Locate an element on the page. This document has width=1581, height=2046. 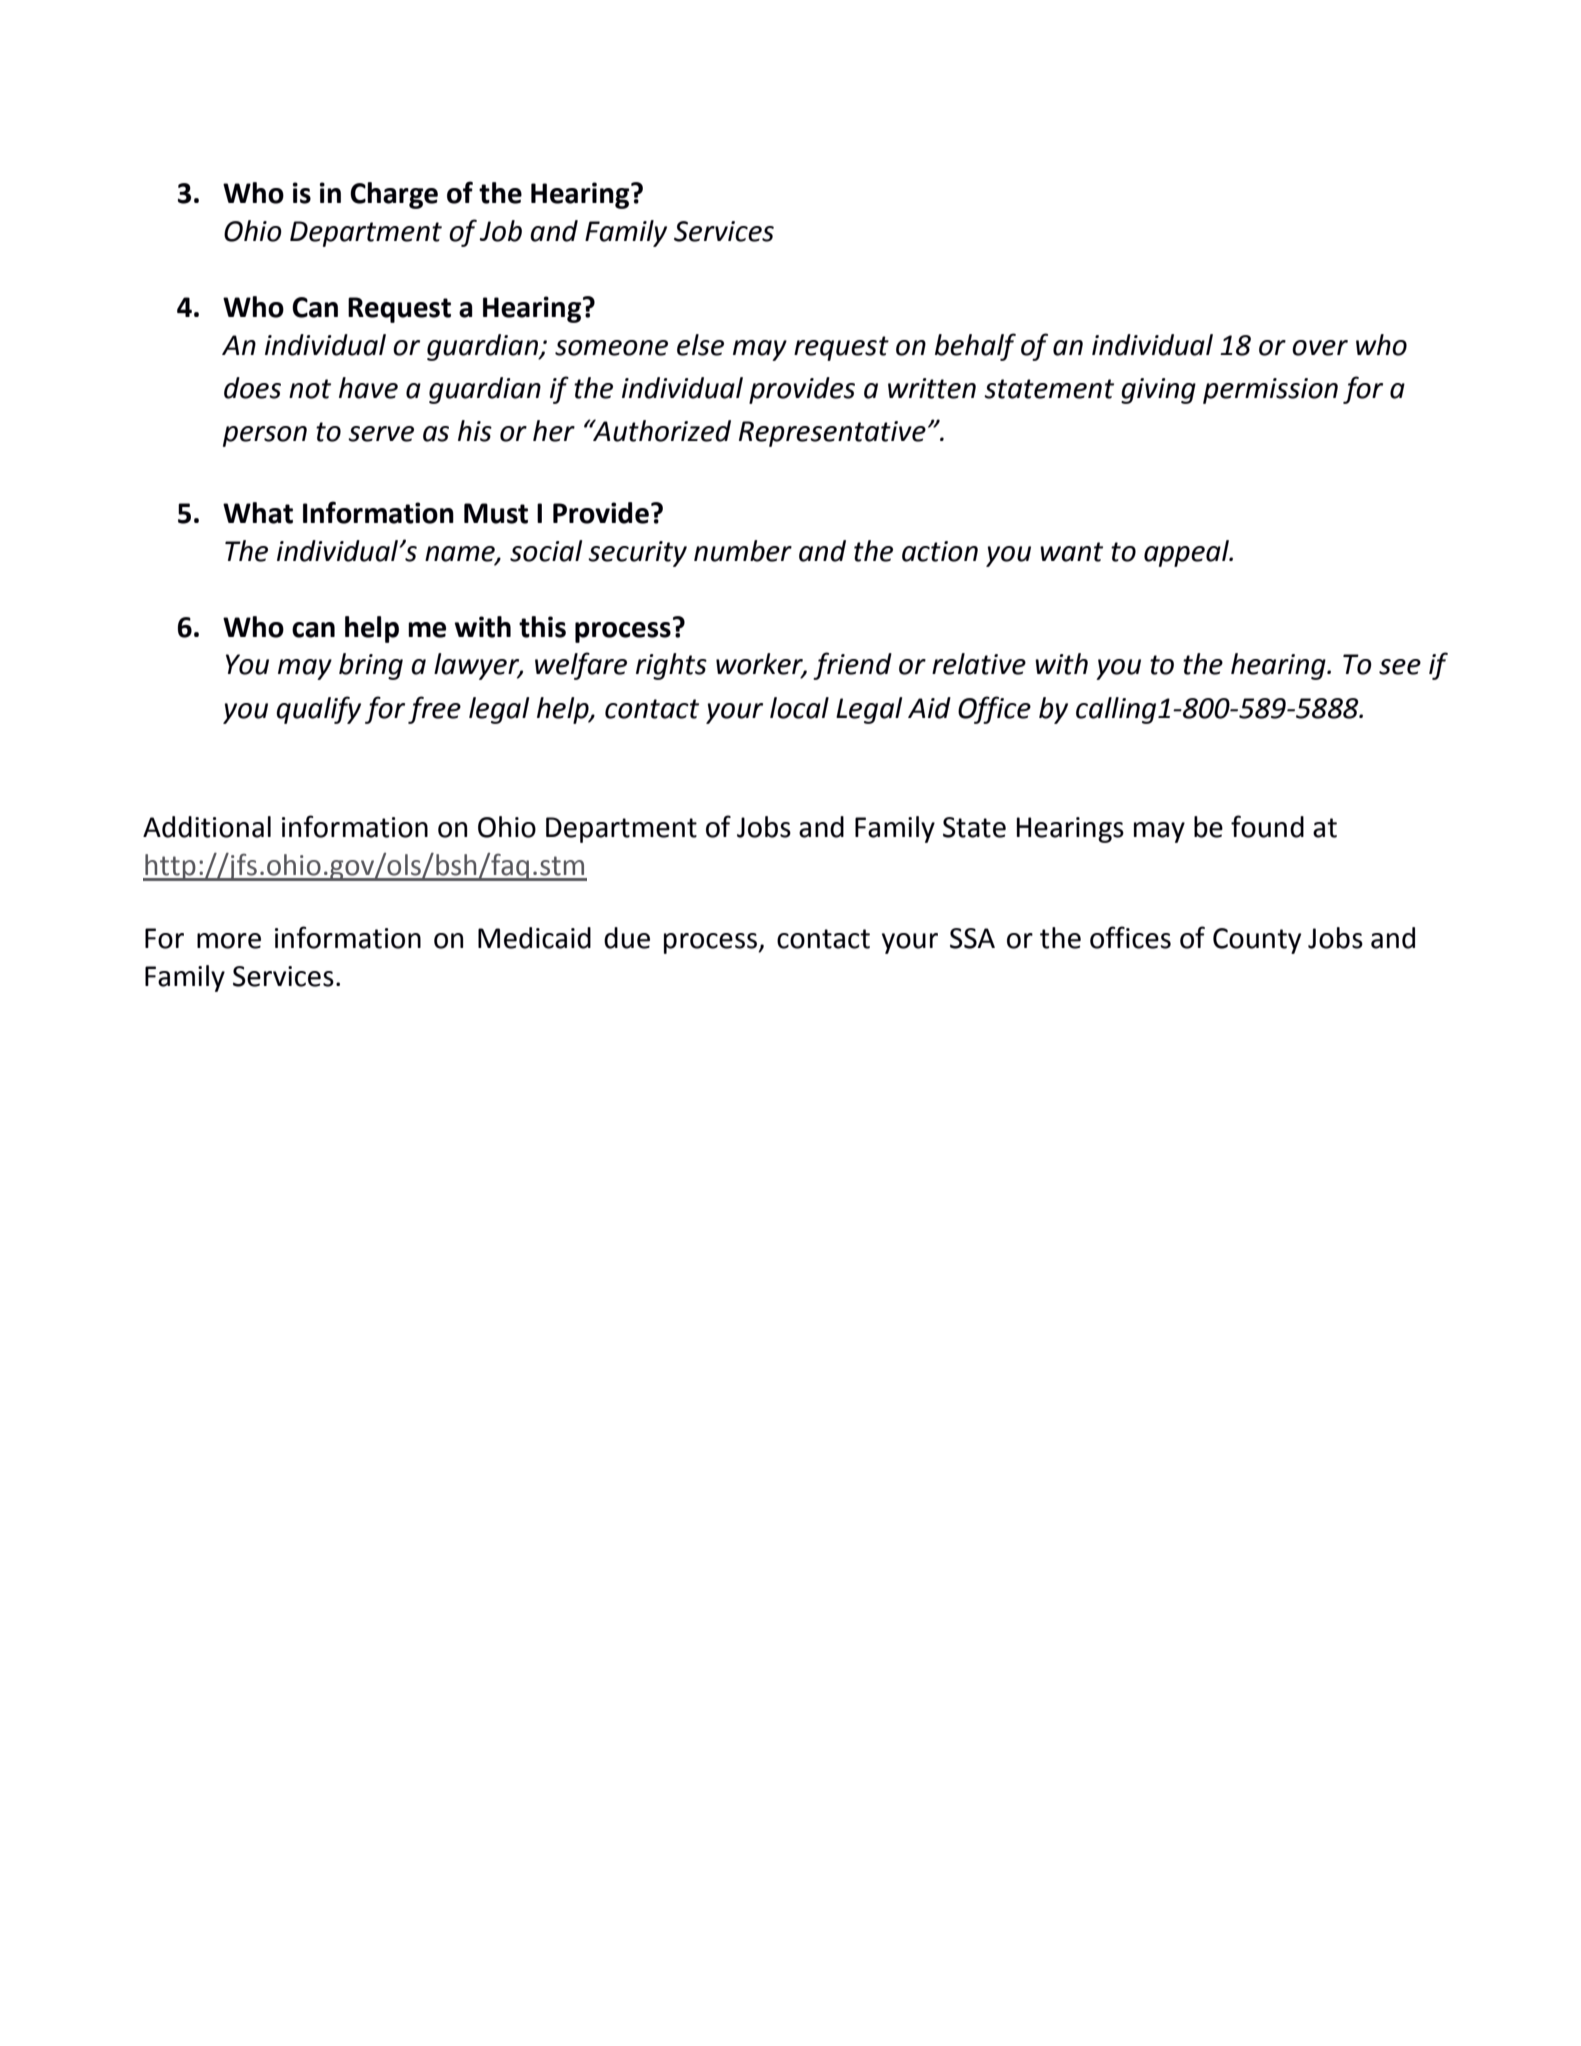
Charge is located at coordinates (394, 195).
